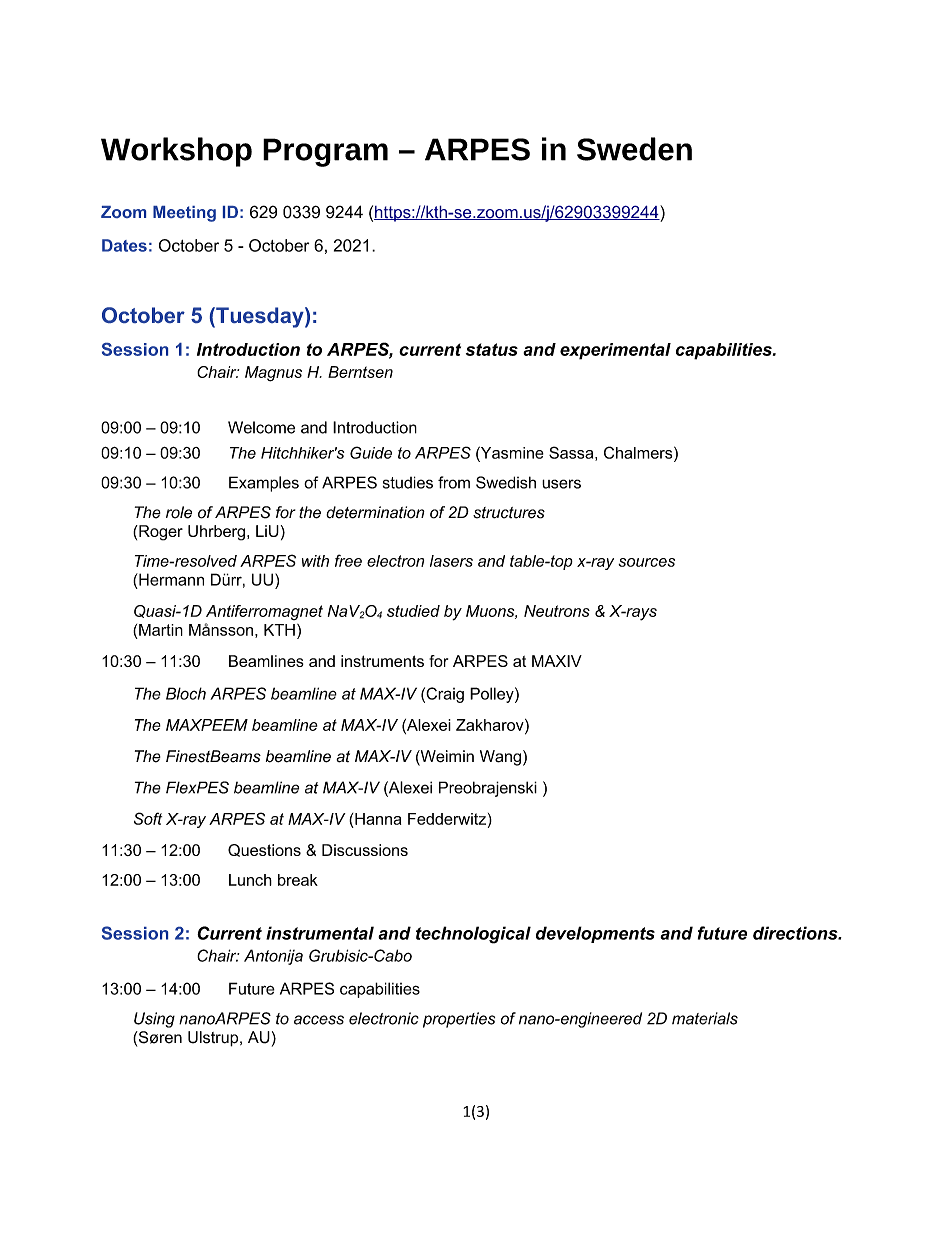 Image resolution: width=952 pixels, height=1233 pixels. Describe the element at coordinates (273, 374) in the screenshot. I see `Magnus` at that location.
